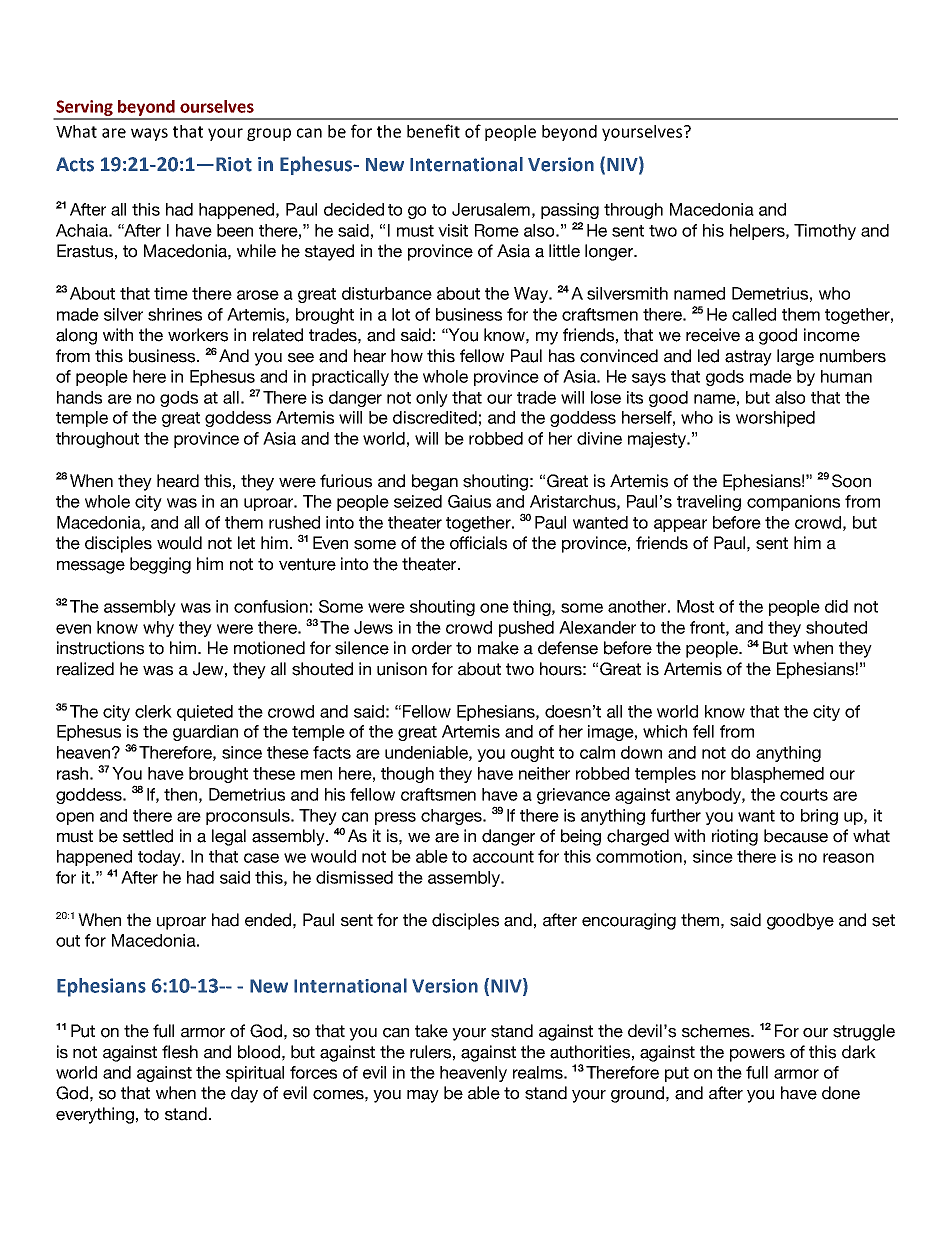 This image has width=952, height=1233. Describe the element at coordinates (432, 399) in the image. I see `only` at that location.
